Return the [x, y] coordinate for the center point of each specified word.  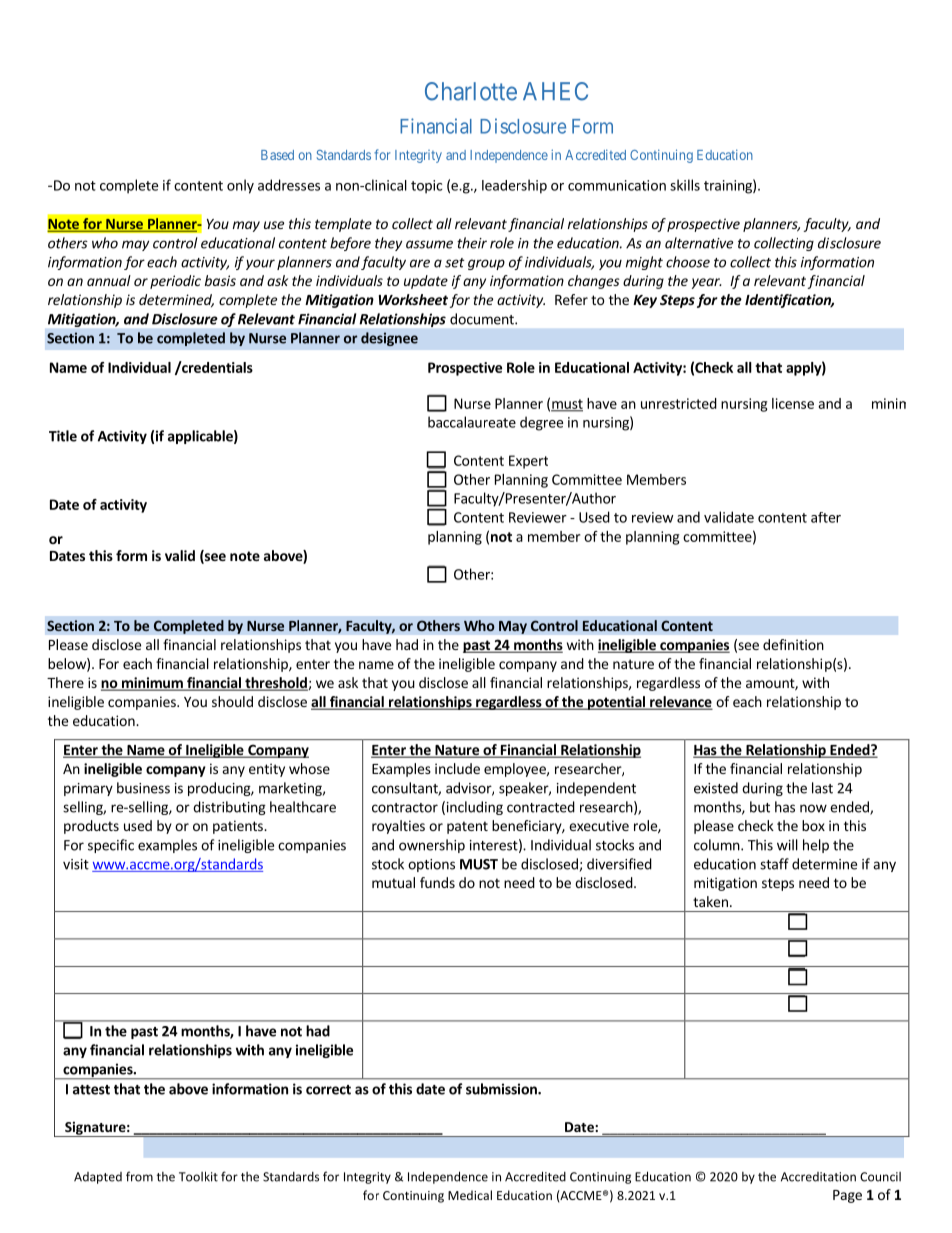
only [240, 186]
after [826, 517]
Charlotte [471, 91]
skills [685, 185]
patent [467, 827]
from [139, 1176]
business [143, 788]
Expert [528, 462]
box [813, 825]
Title [63, 436]
